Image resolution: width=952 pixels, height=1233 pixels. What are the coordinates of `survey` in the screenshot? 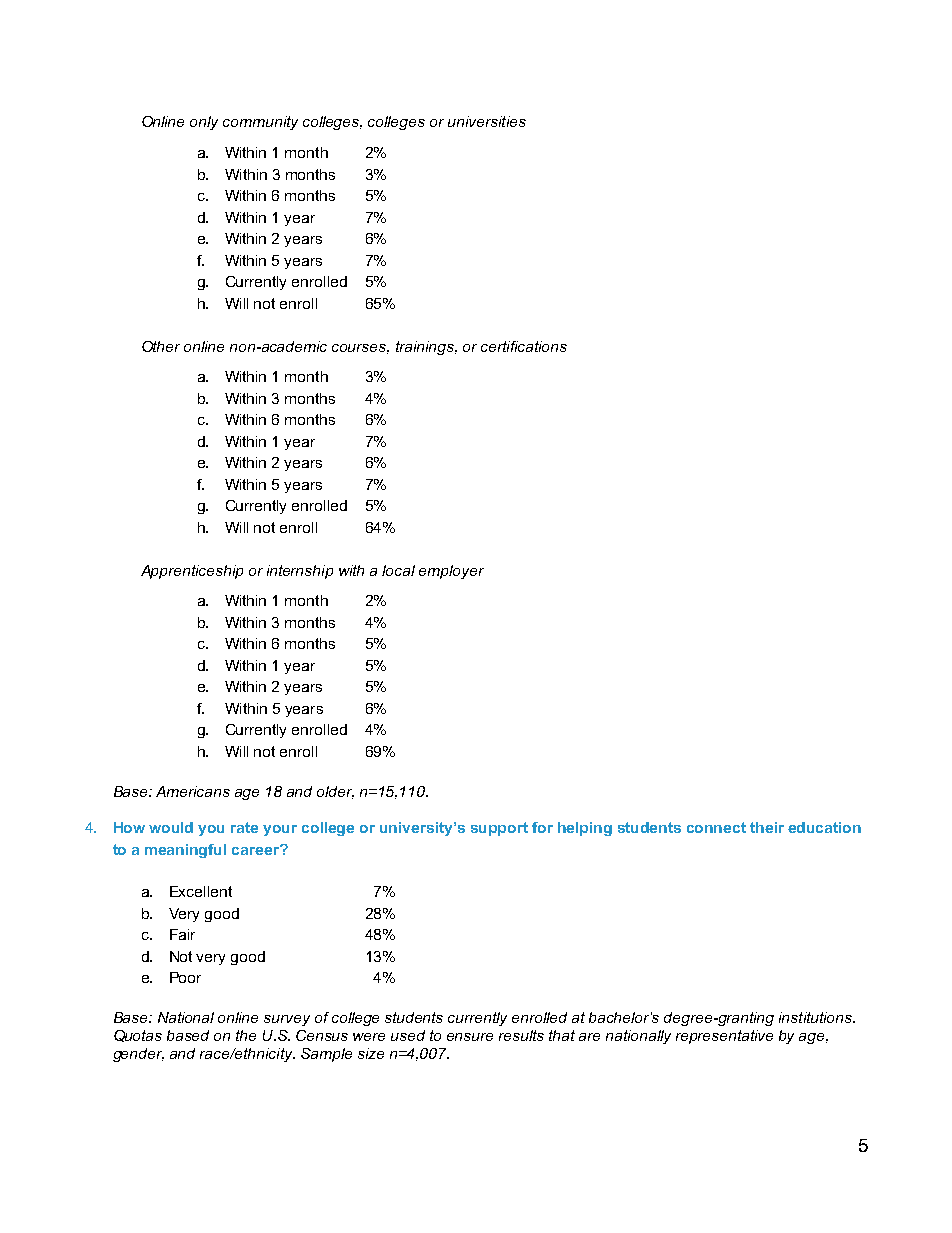 It's located at (287, 1020).
